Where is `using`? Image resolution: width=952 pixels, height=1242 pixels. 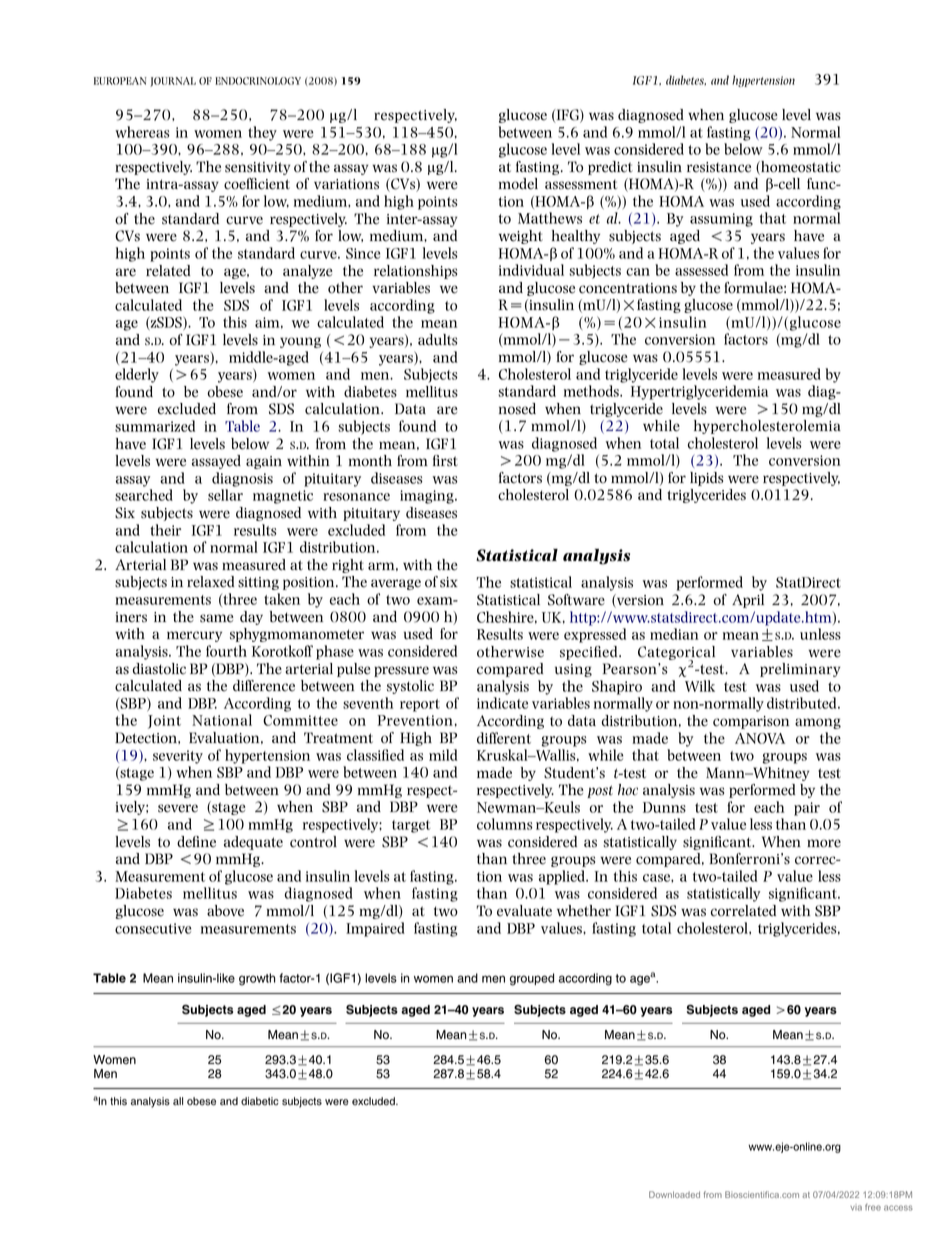
using is located at coordinates (573, 670).
